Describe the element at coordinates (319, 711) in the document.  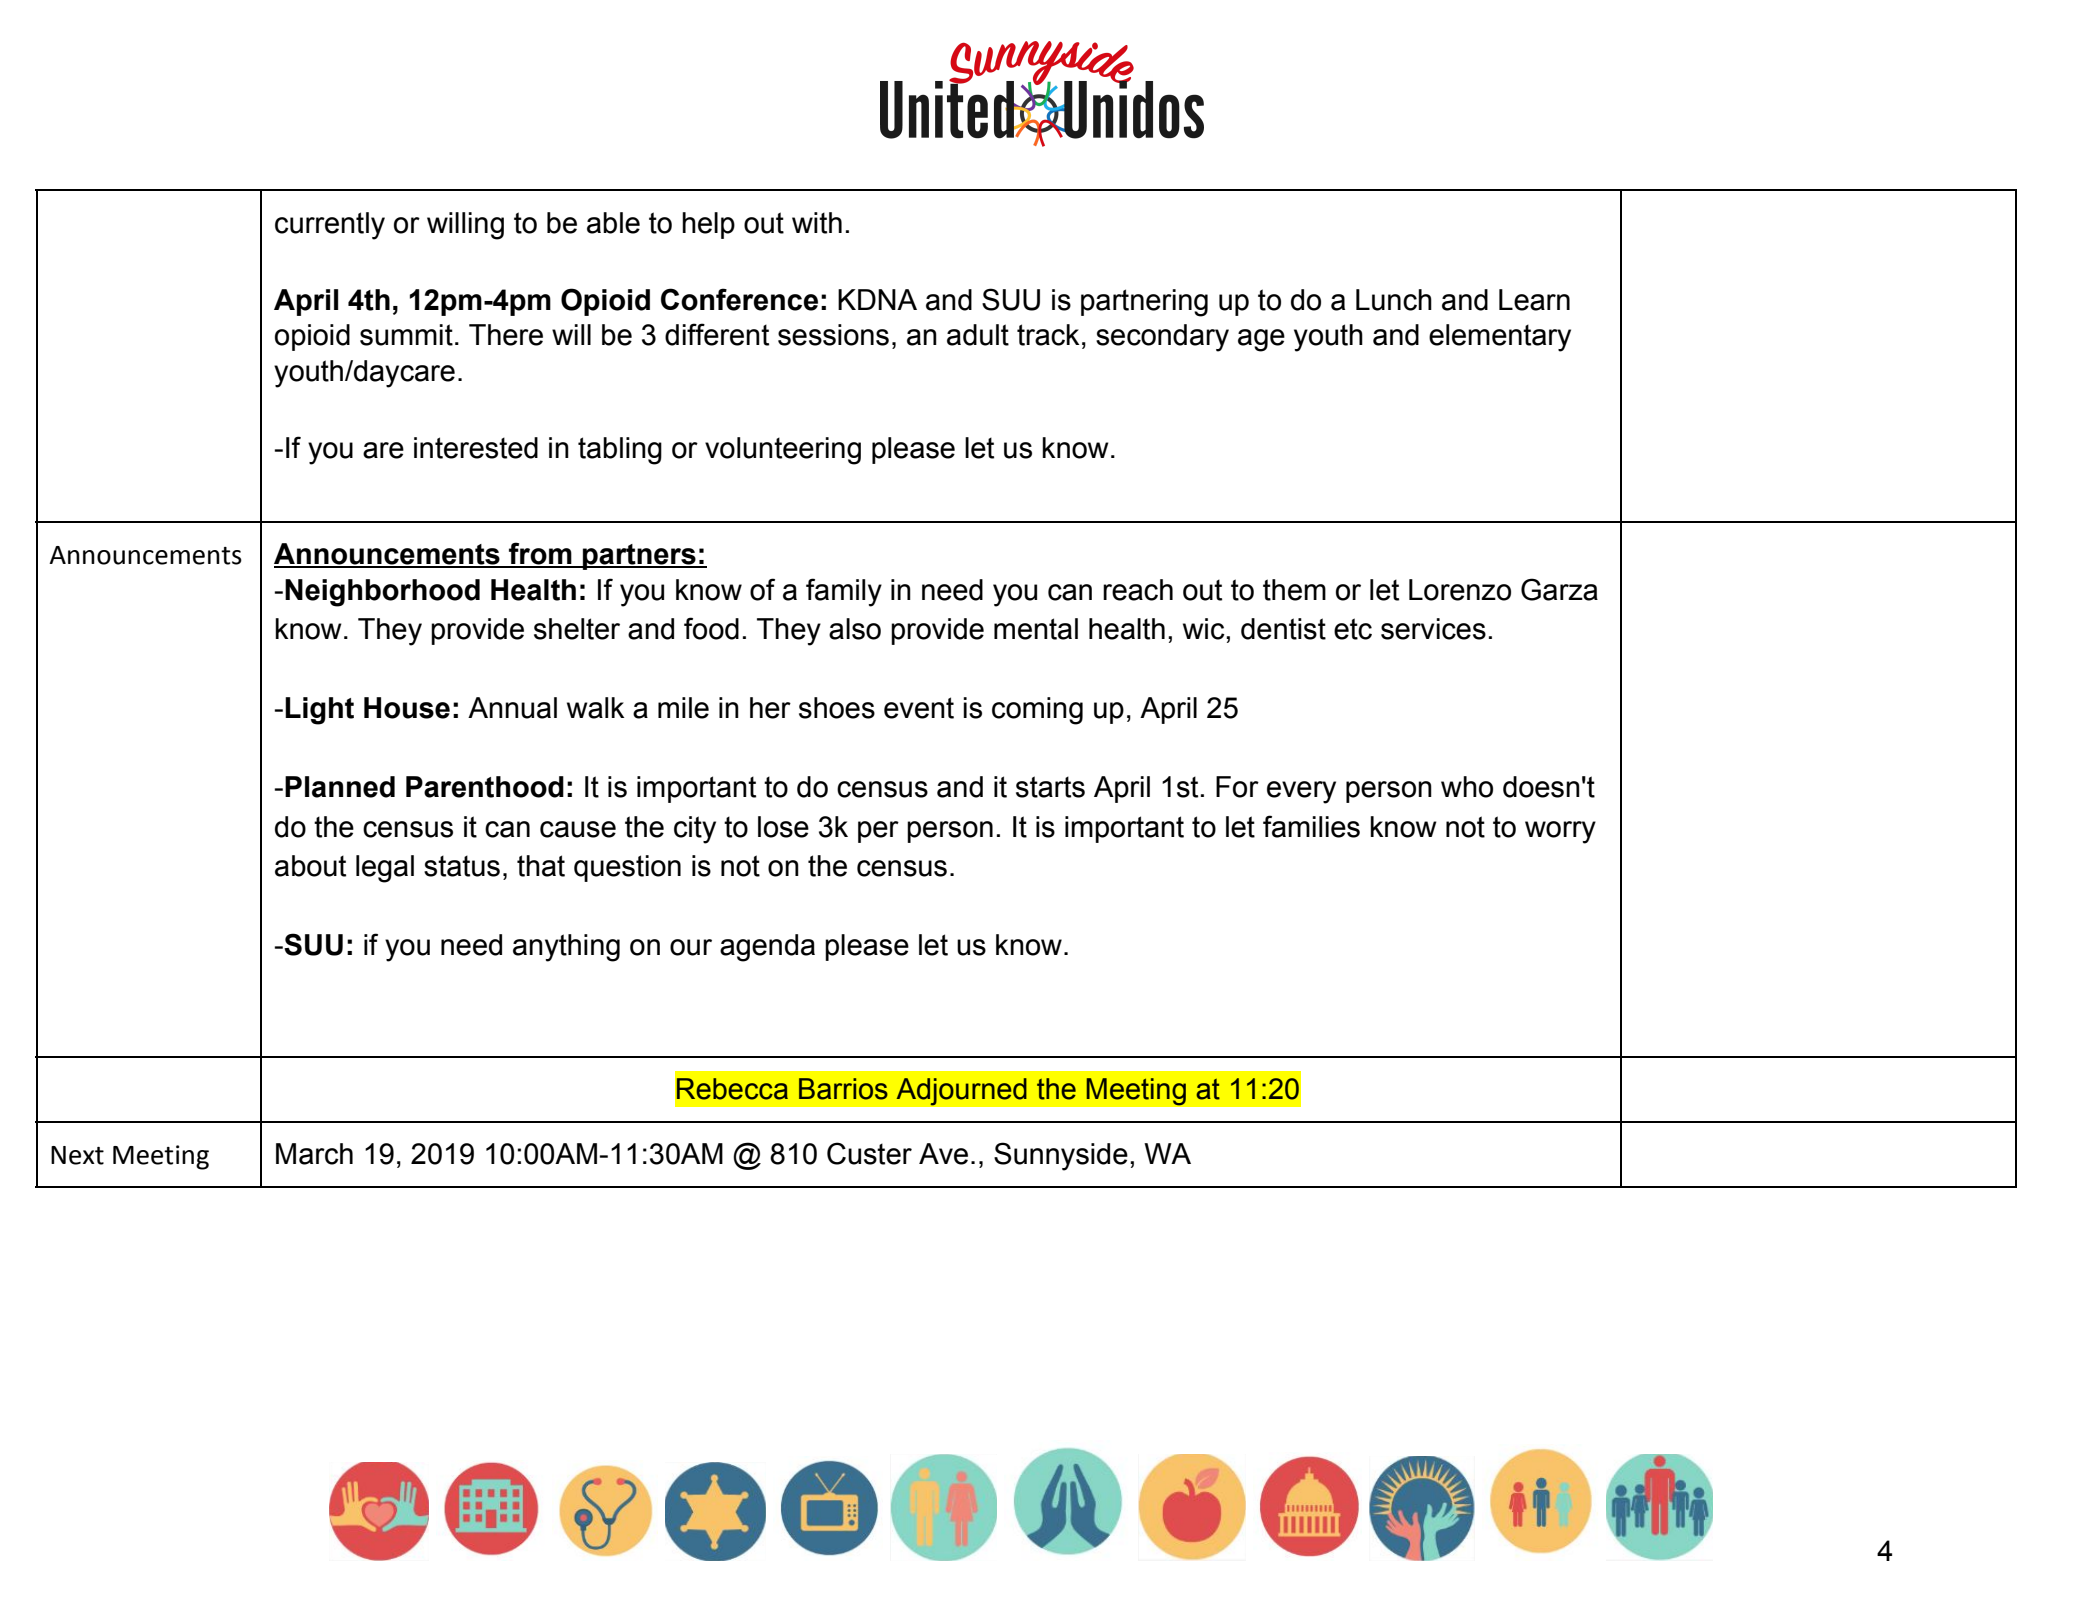
I see `Light` at that location.
